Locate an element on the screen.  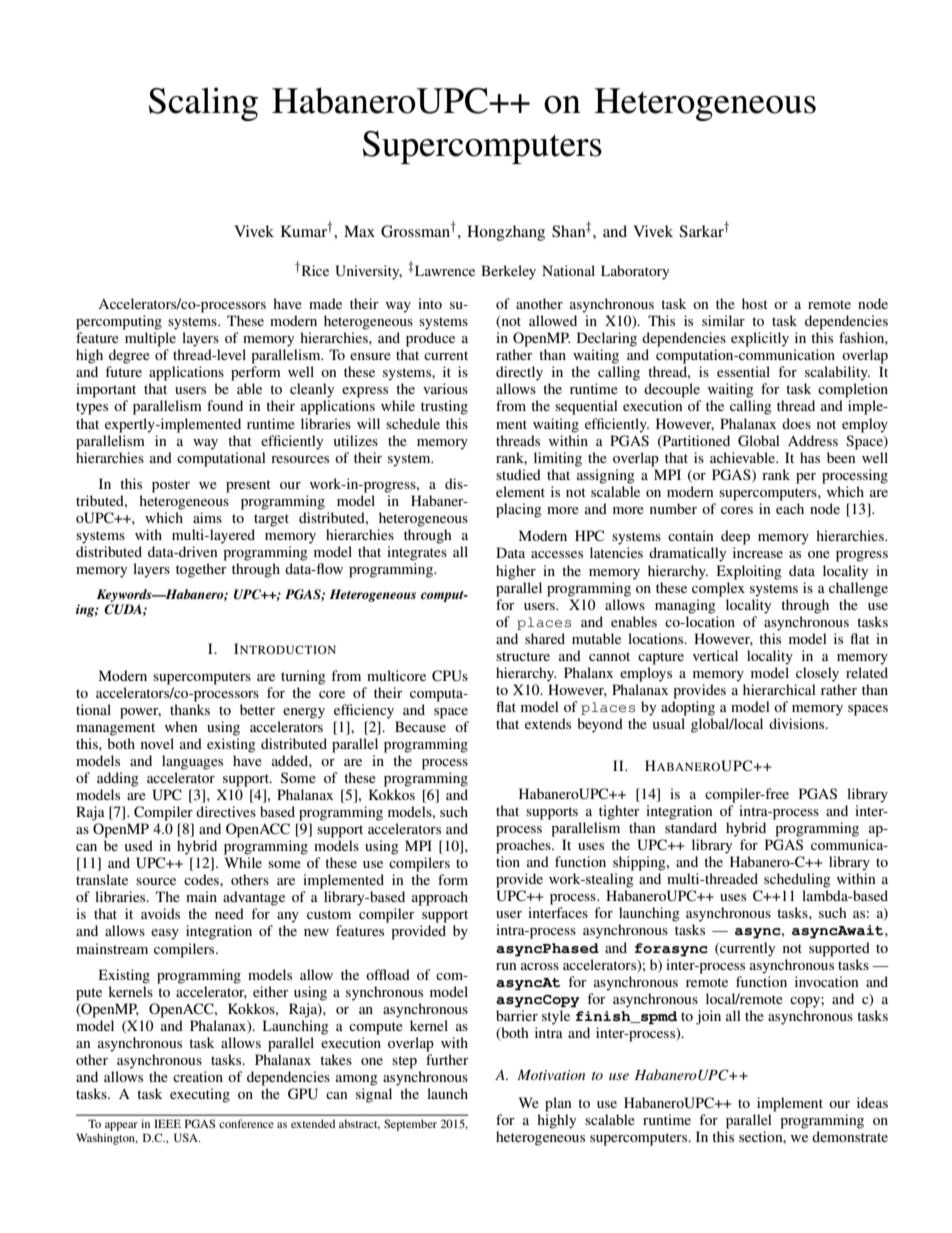
Scaling is located at coordinates (203, 104).
